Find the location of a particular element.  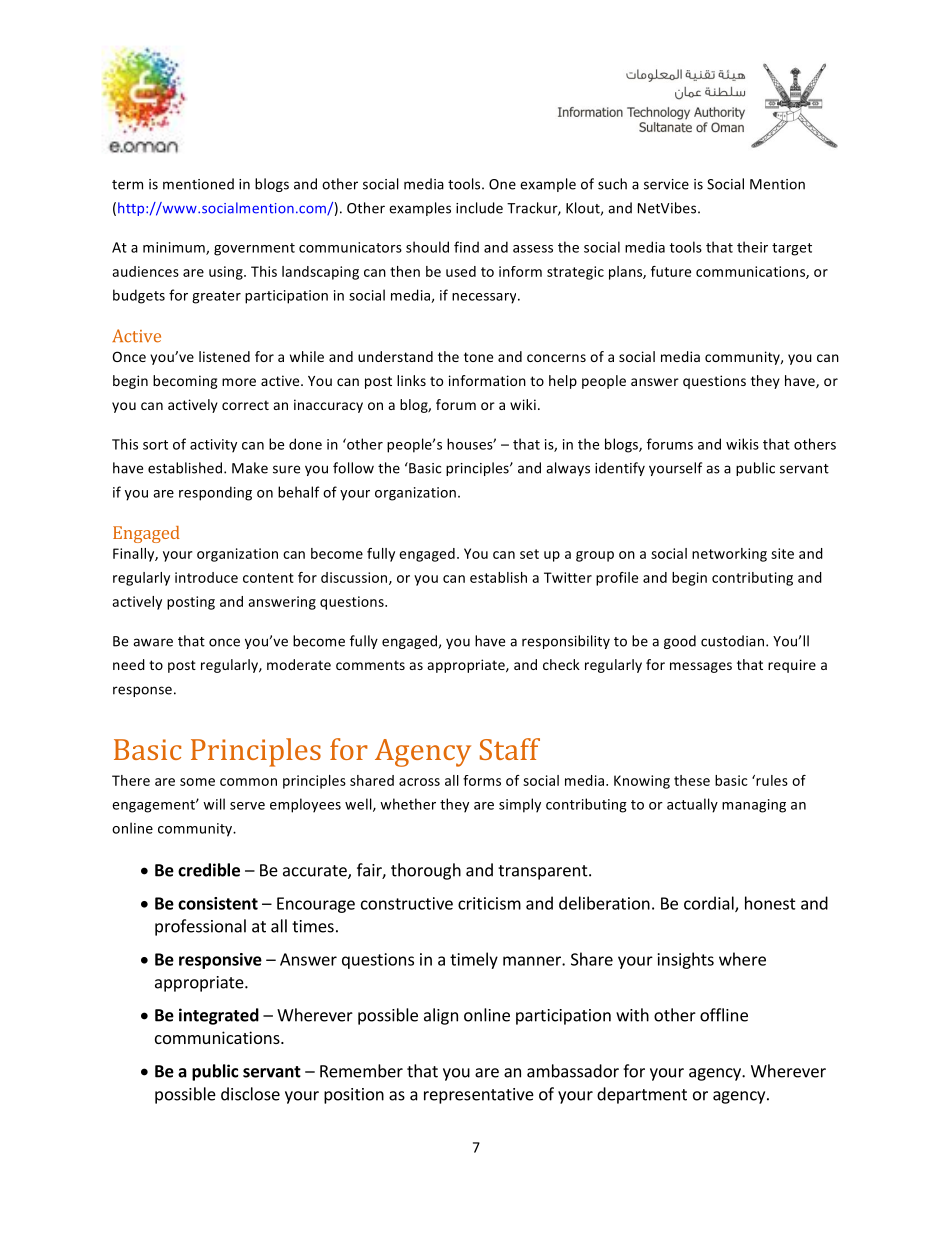

custodian is located at coordinates (734, 641).
